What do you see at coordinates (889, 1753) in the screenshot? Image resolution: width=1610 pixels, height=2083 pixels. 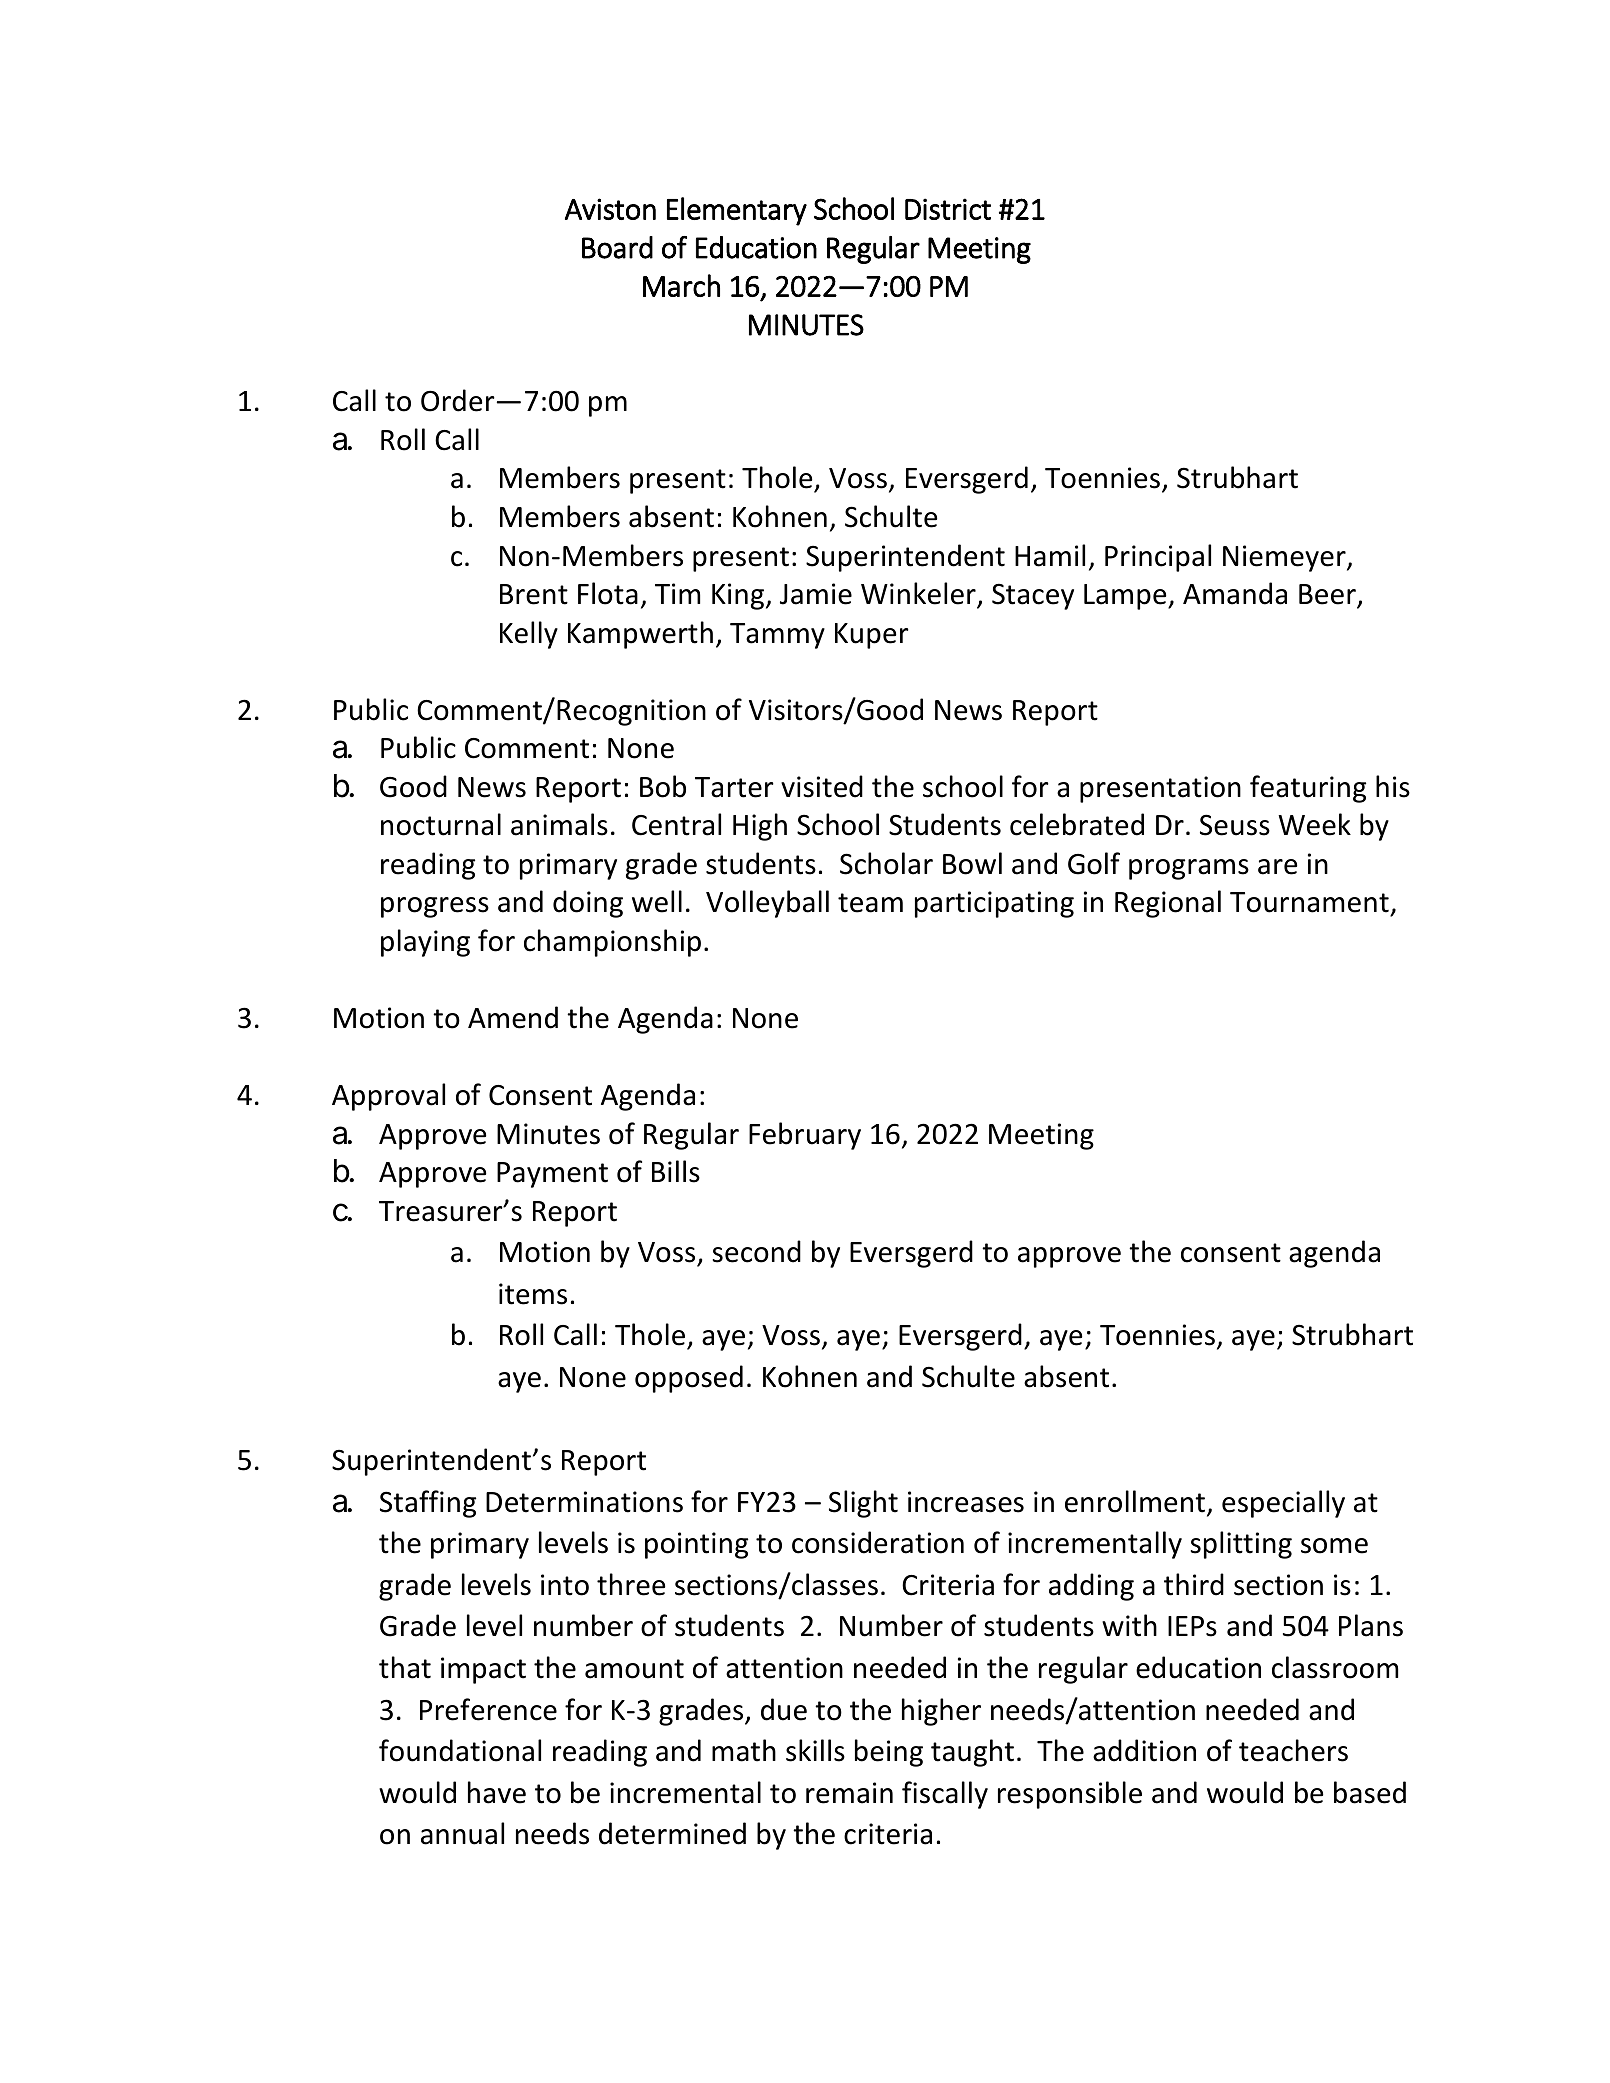 I see `being` at bounding box center [889, 1753].
